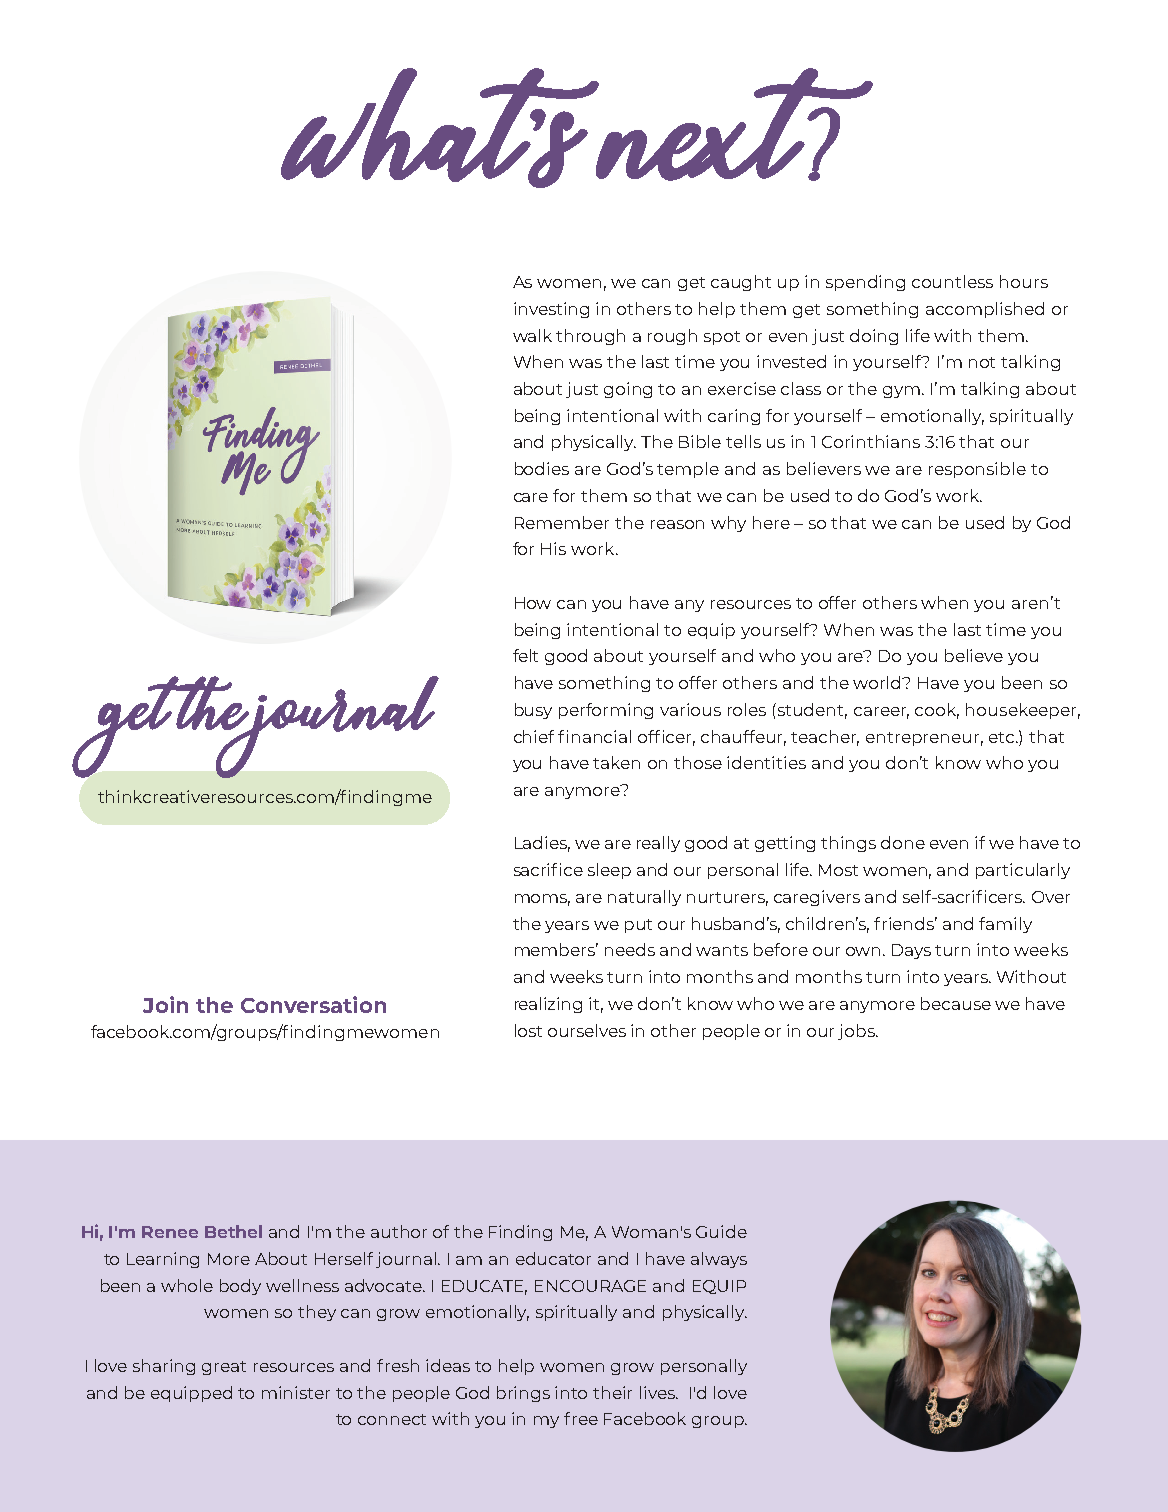  I want to click on Renee, so click(170, 1232).
